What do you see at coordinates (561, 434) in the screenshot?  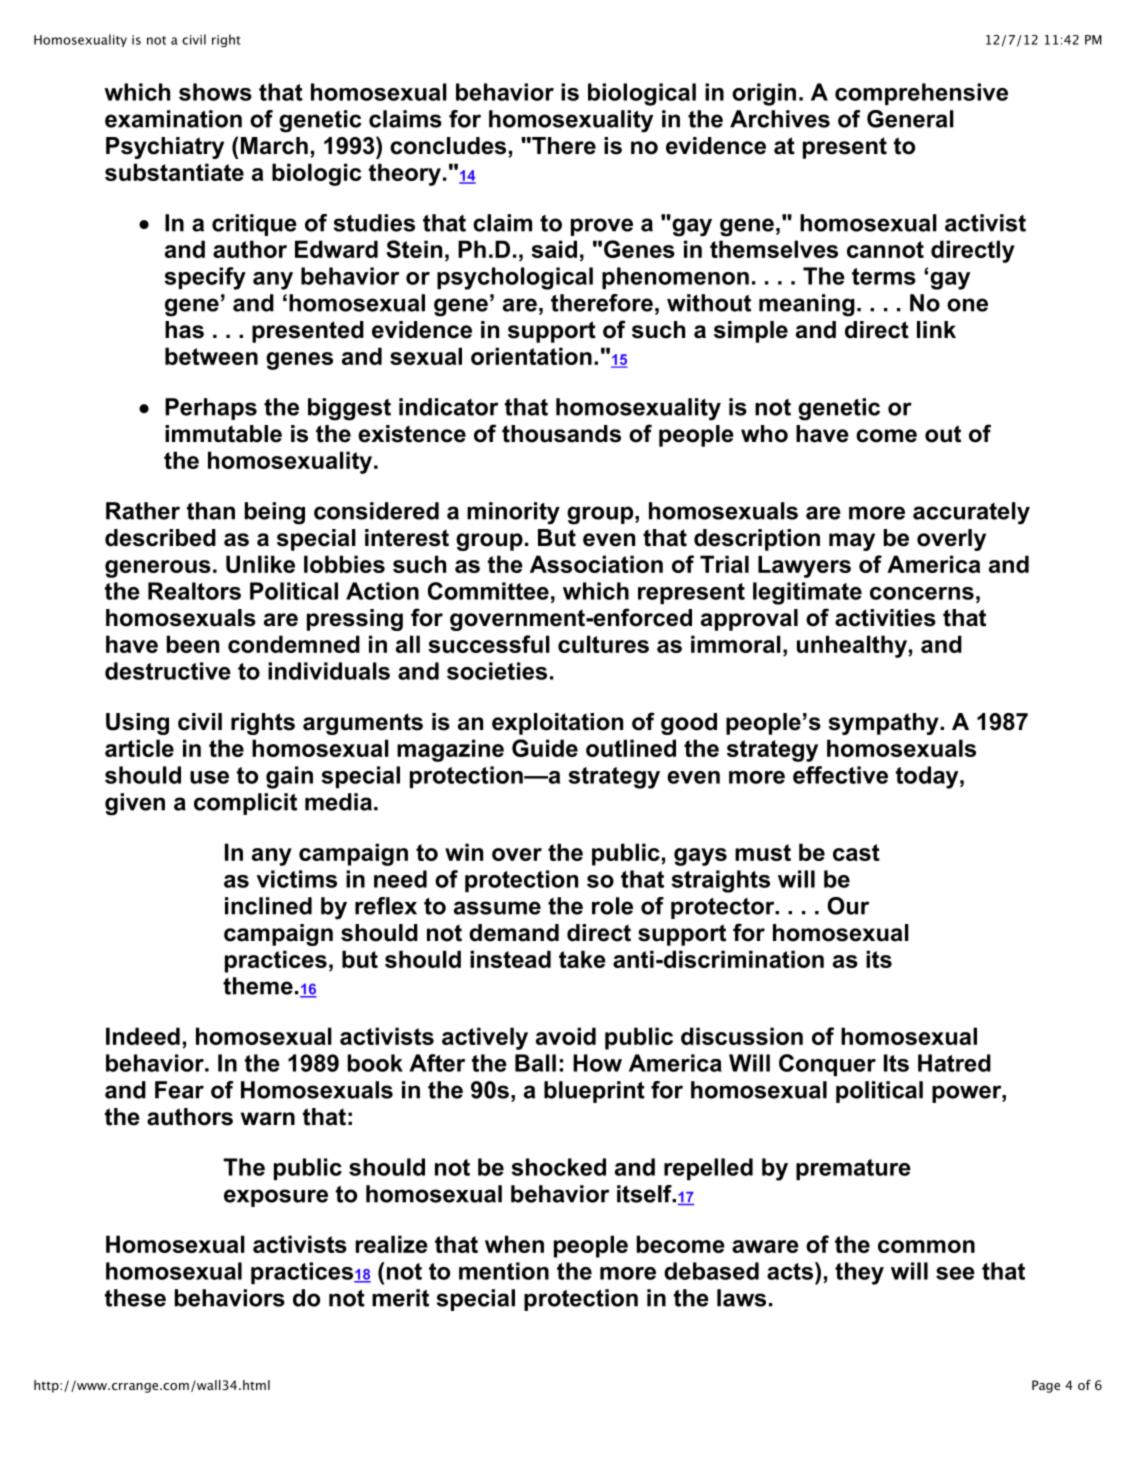 I see `thousands` at bounding box center [561, 434].
